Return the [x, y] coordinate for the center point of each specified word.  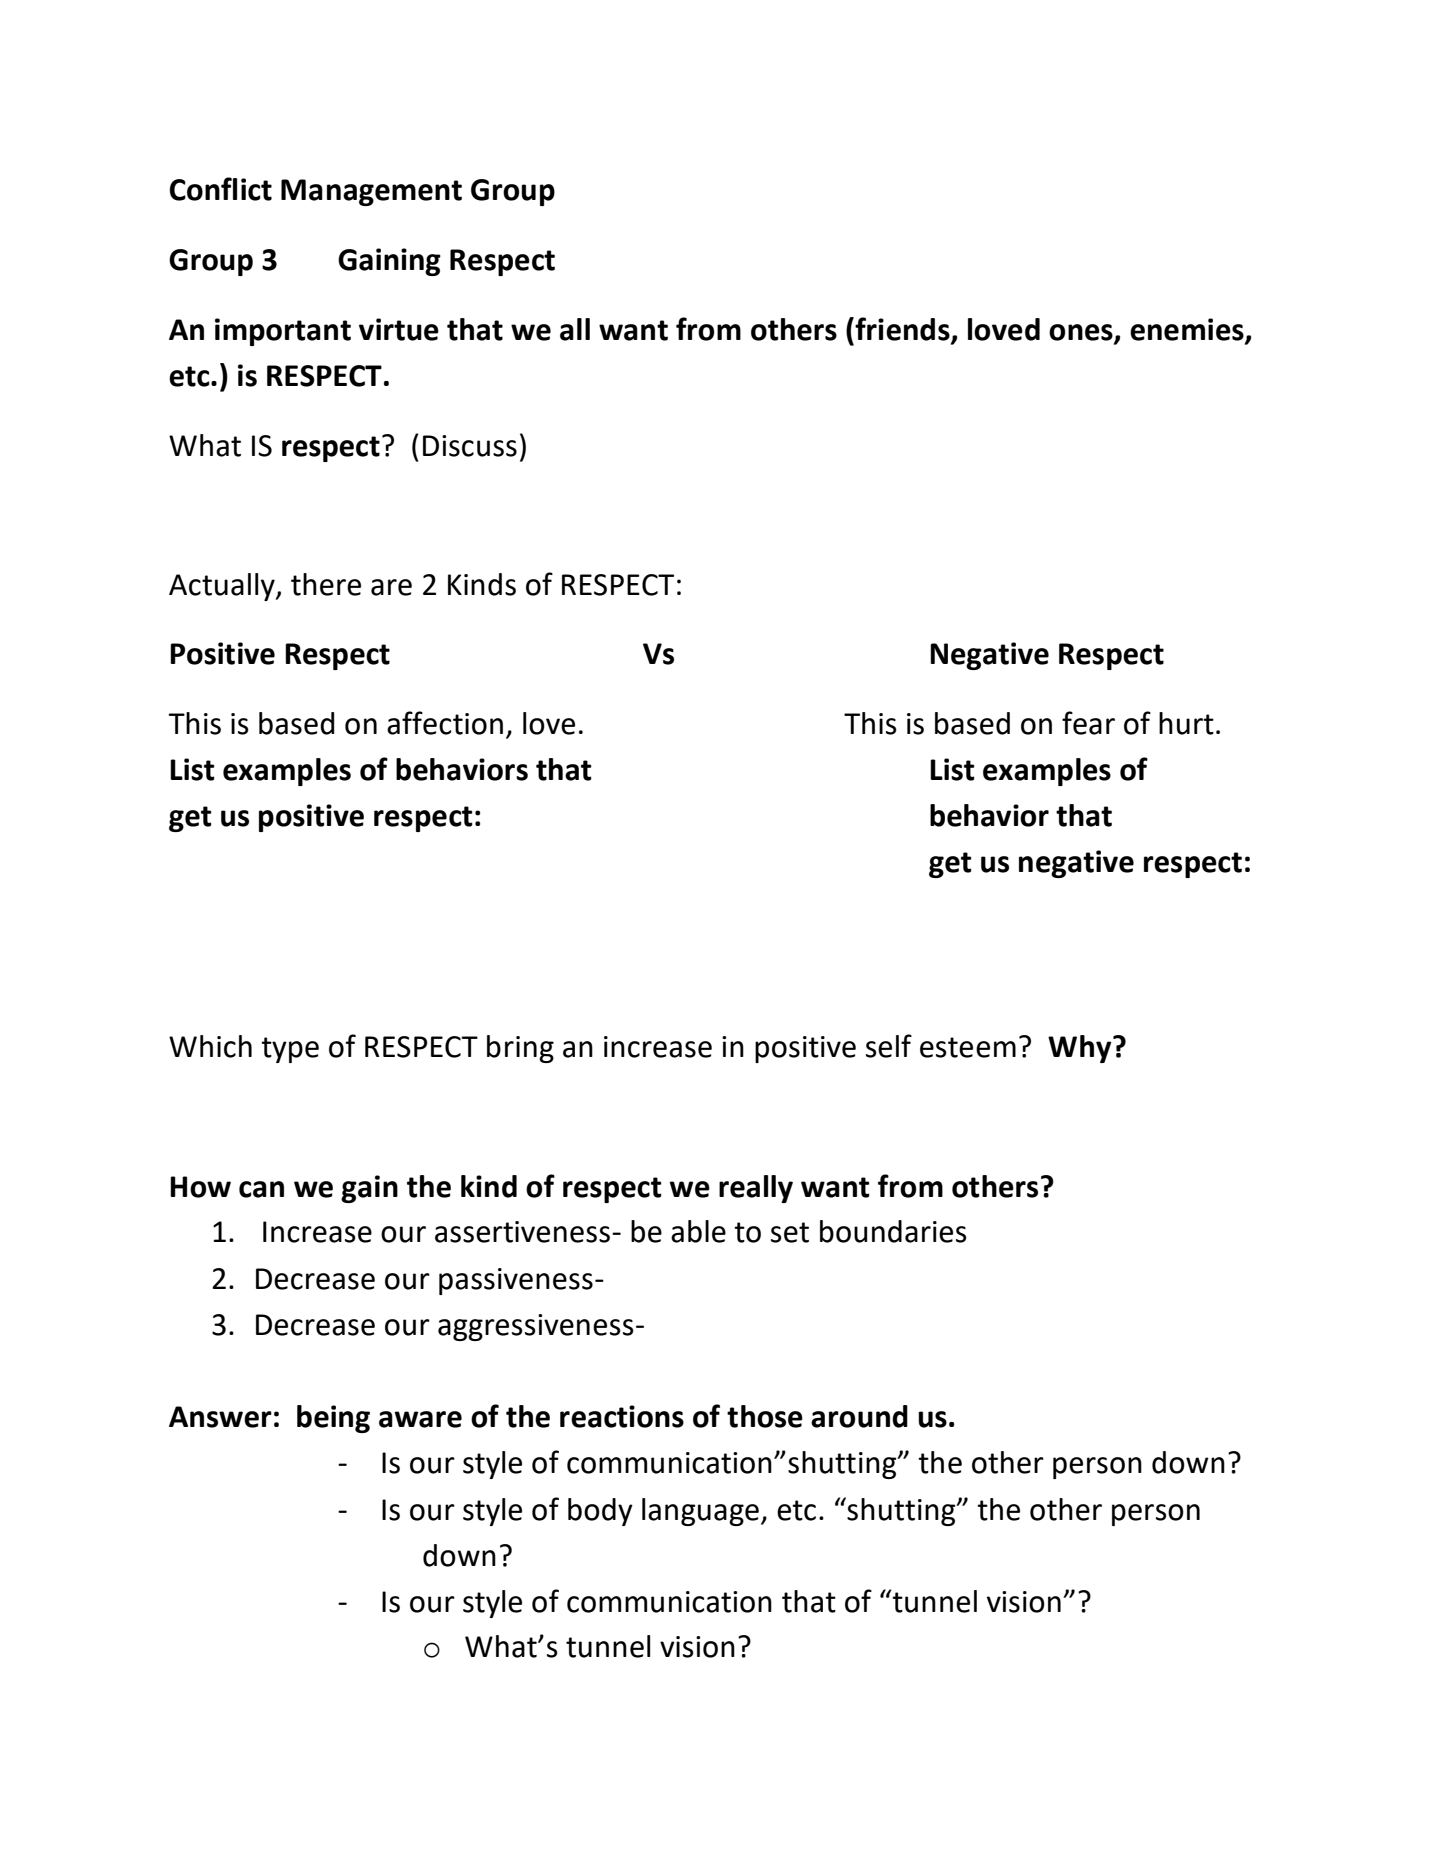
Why [1081, 1049]
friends [902, 329]
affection [445, 723]
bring [520, 1049]
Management [371, 192]
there [326, 584]
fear [1088, 723]
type [290, 1050]
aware [420, 1419]
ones [1082, 333]
